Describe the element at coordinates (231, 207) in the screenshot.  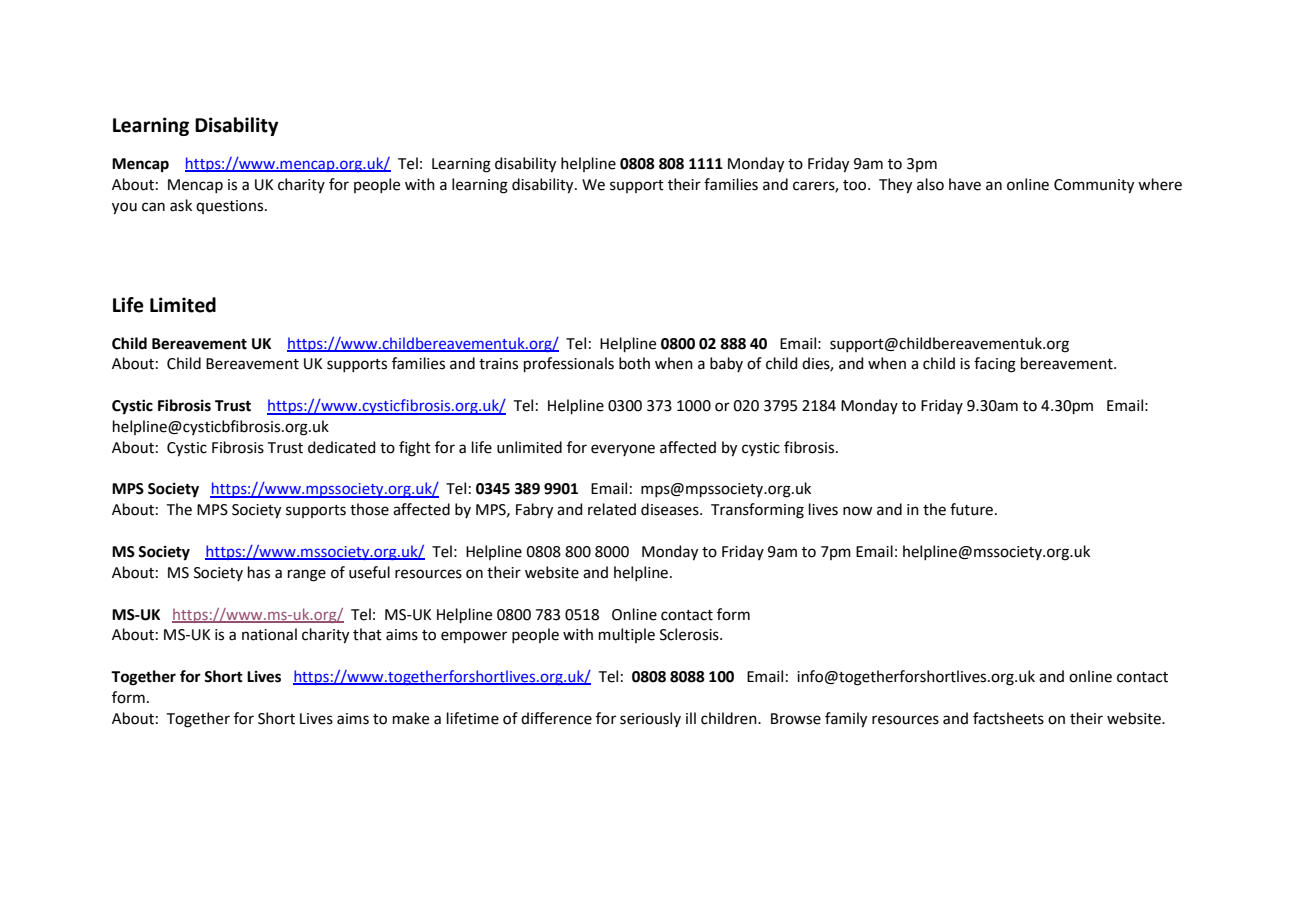
I see `questions` at that location.
